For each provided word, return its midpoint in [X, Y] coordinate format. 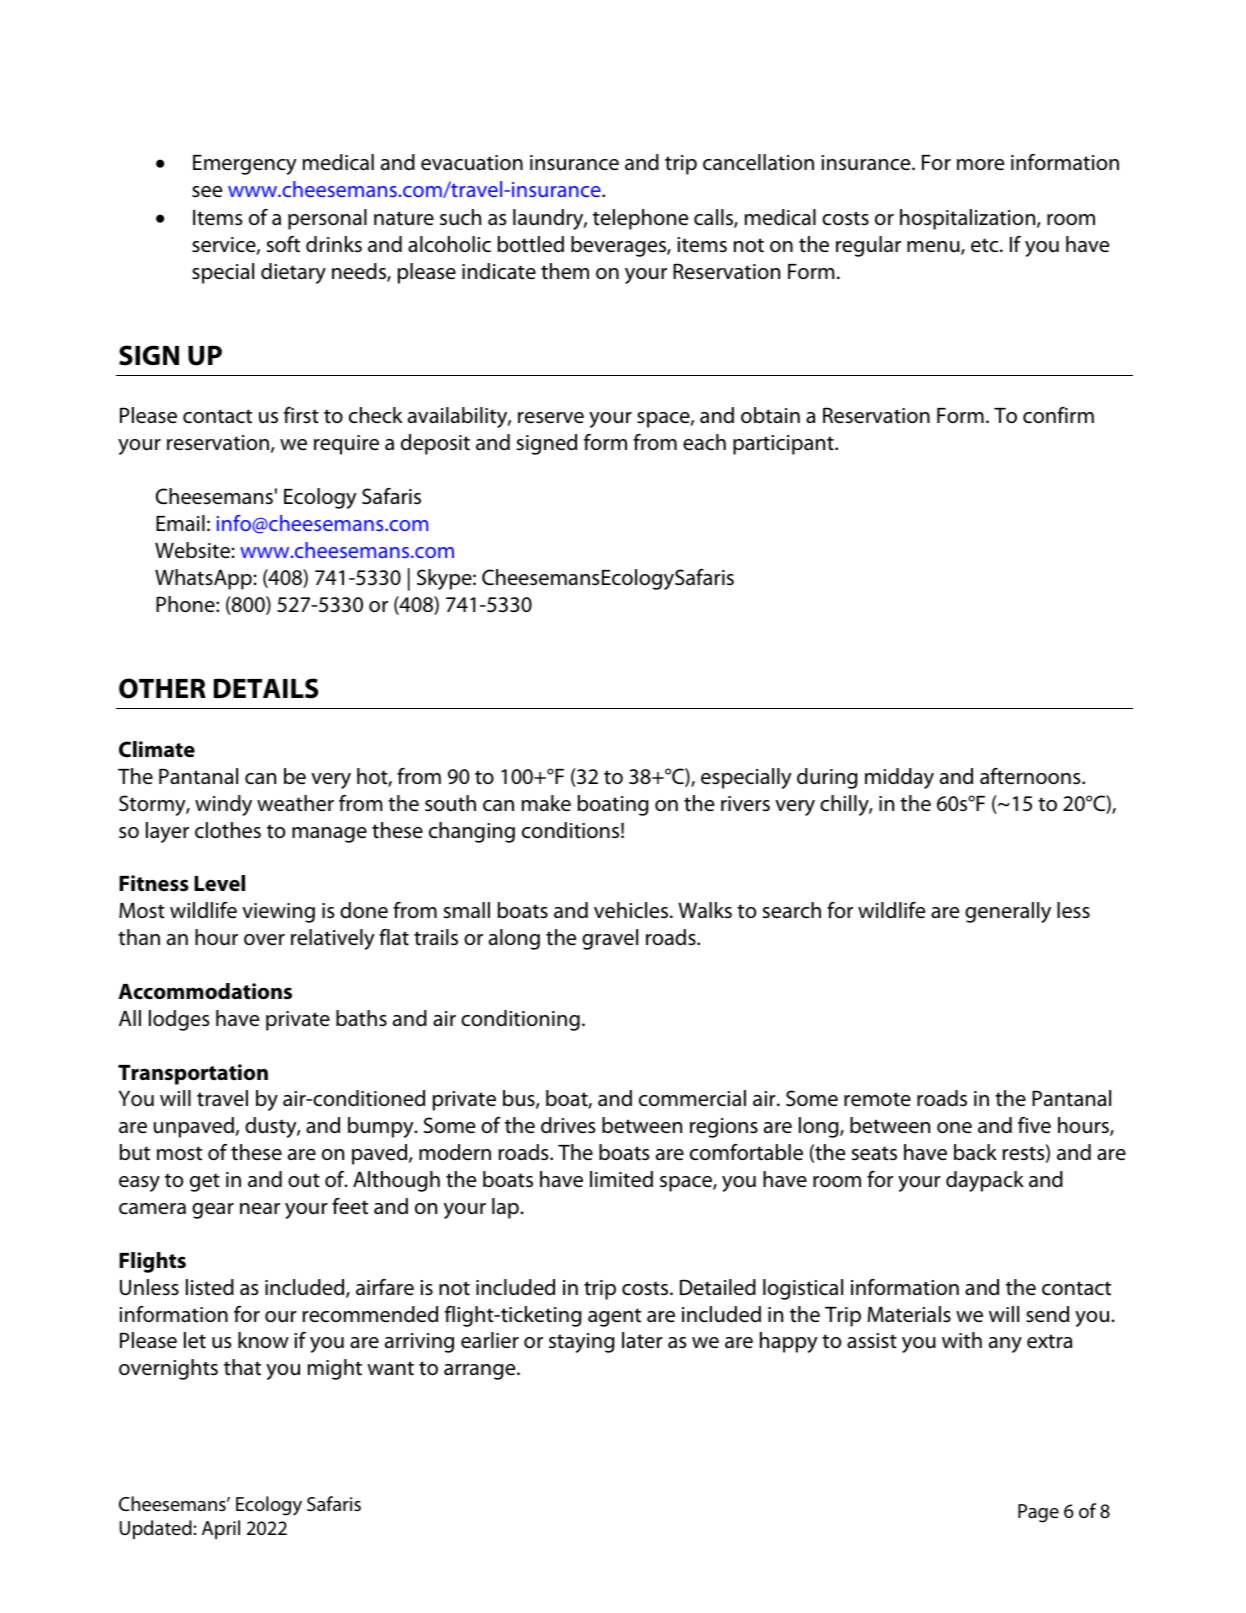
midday [899, 778]
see [207, 192]
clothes [228, 830]
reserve [551, 418]
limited [621, 1179]
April [221, 1529]
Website [192, 550]
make [546, 803]
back [975, 1152]
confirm [1058, 415]
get [205, 1182]
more [980, 164]
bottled [531, 244]
